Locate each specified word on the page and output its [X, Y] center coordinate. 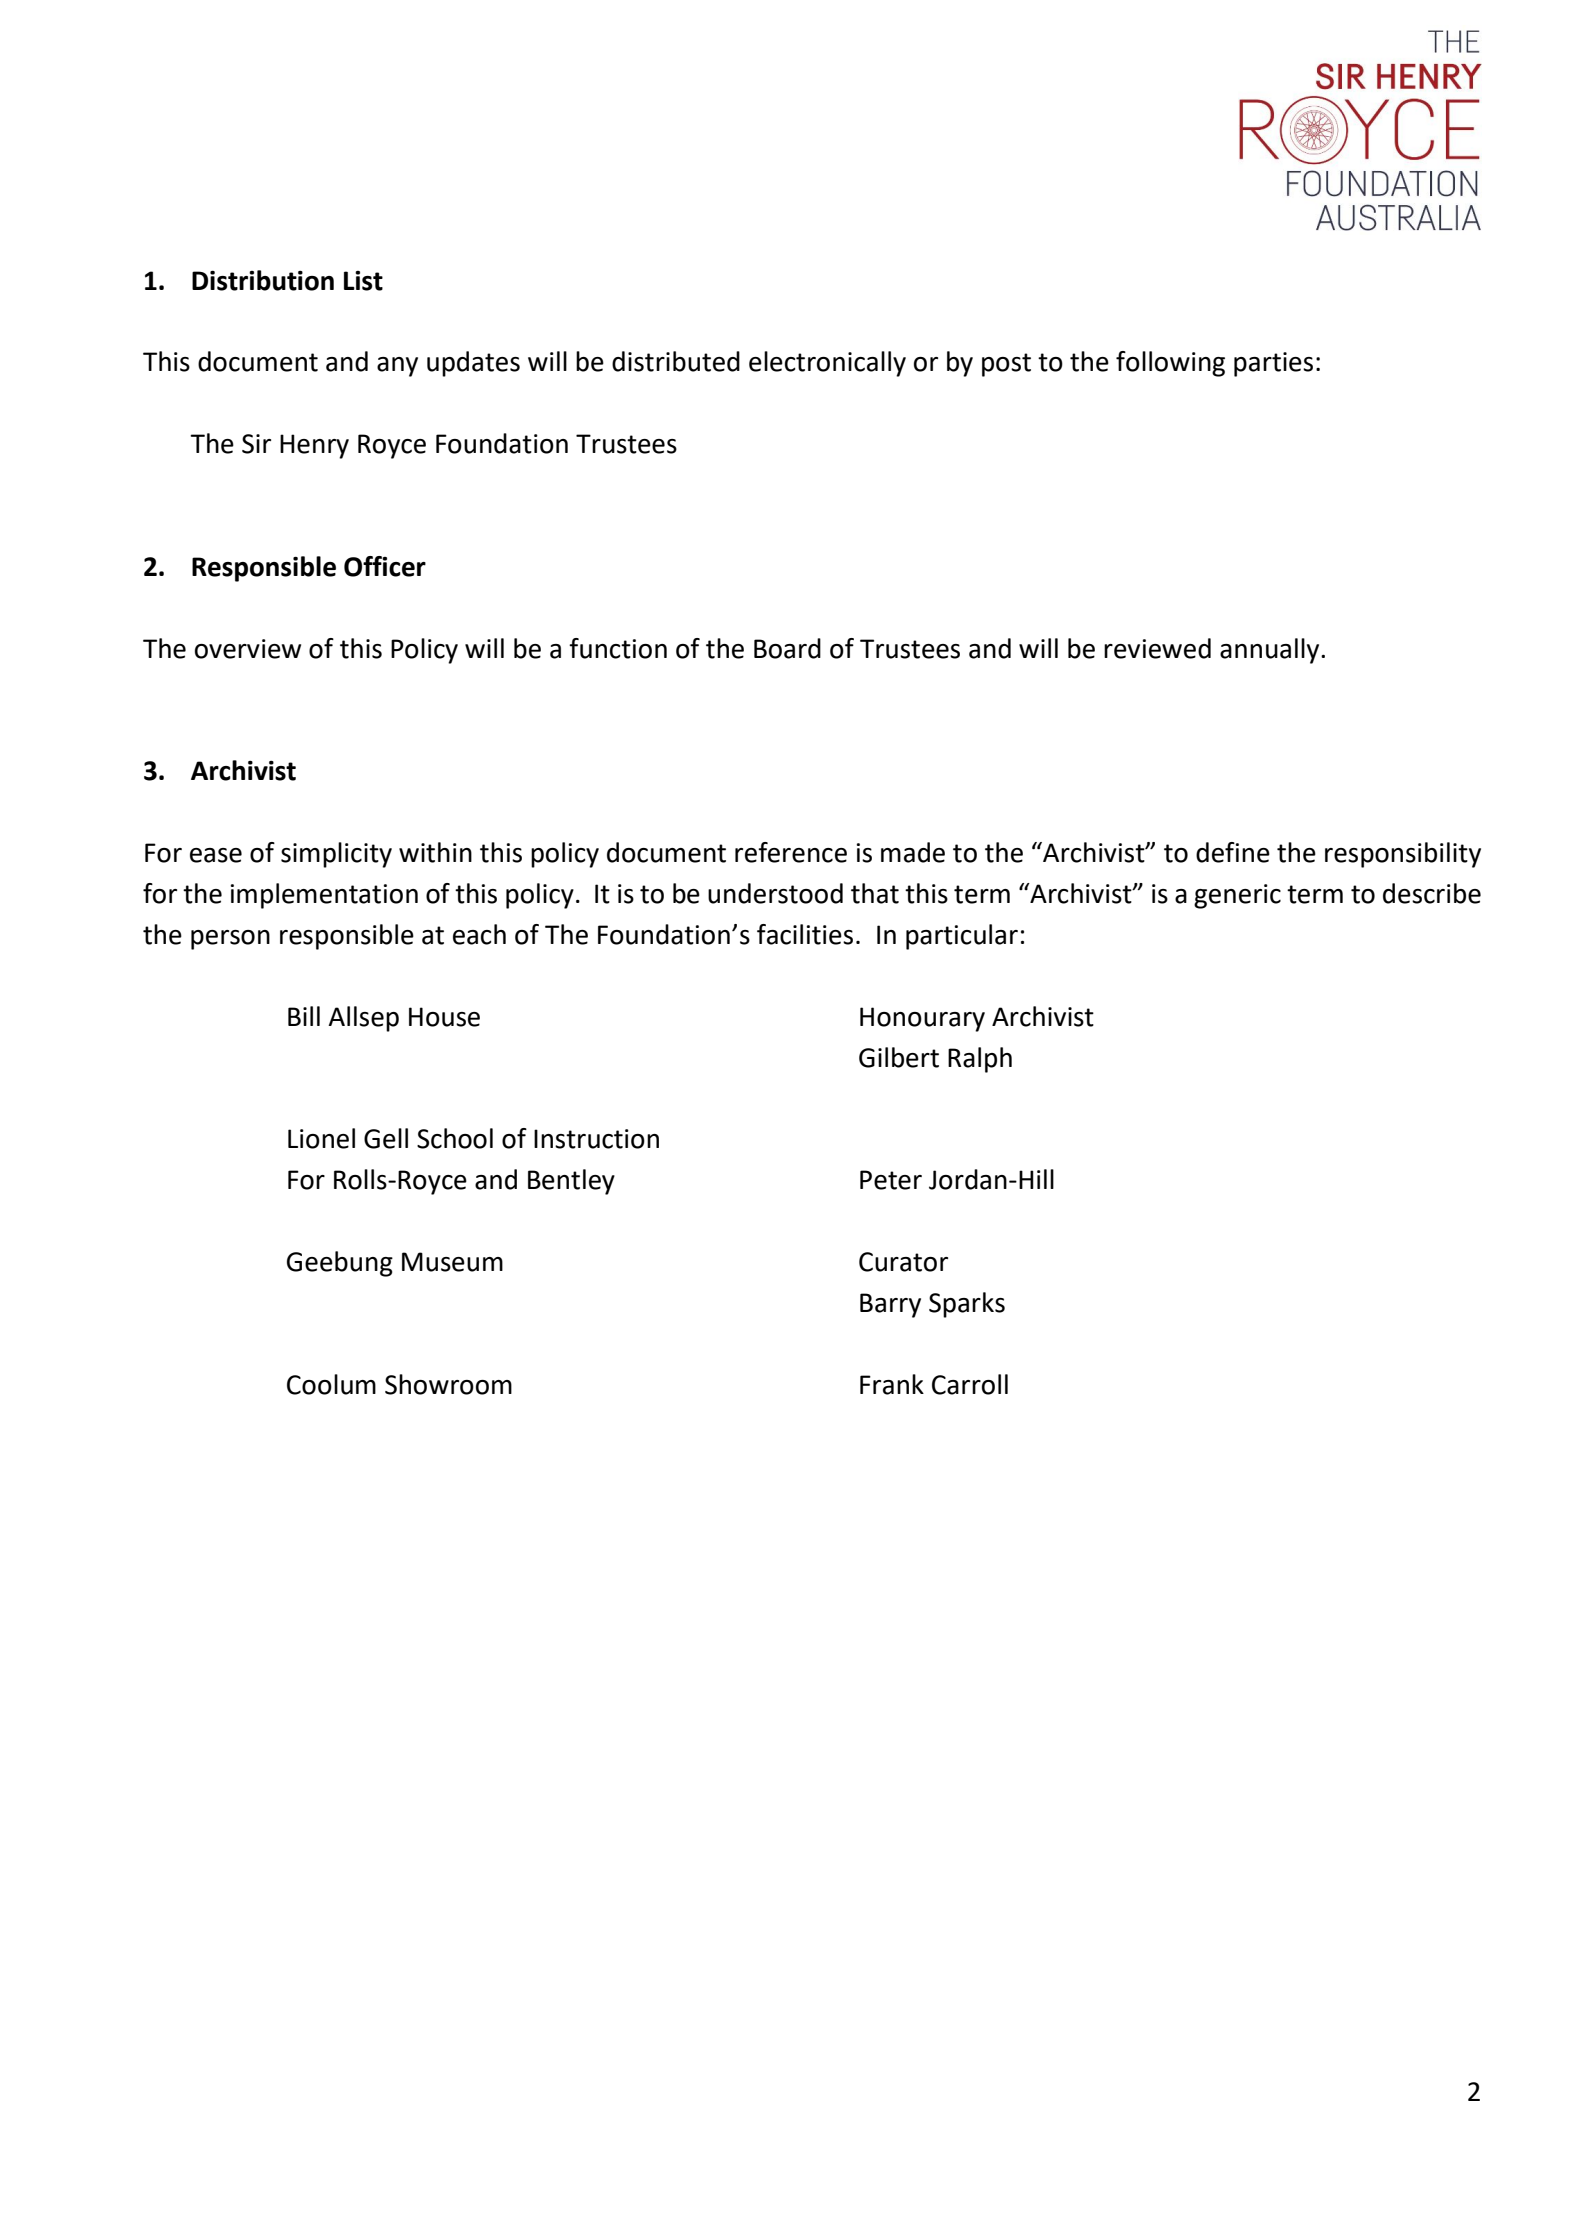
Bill [304, 1016]
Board [787, 648]
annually [1271, 651]
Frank [892, 1384]
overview [248, 649]
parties [1273, 364]
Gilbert [899, 1057]
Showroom [448, 1384]
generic [1237, 896]
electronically [827, 364]
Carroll [970, 1384]
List [363, 281]
